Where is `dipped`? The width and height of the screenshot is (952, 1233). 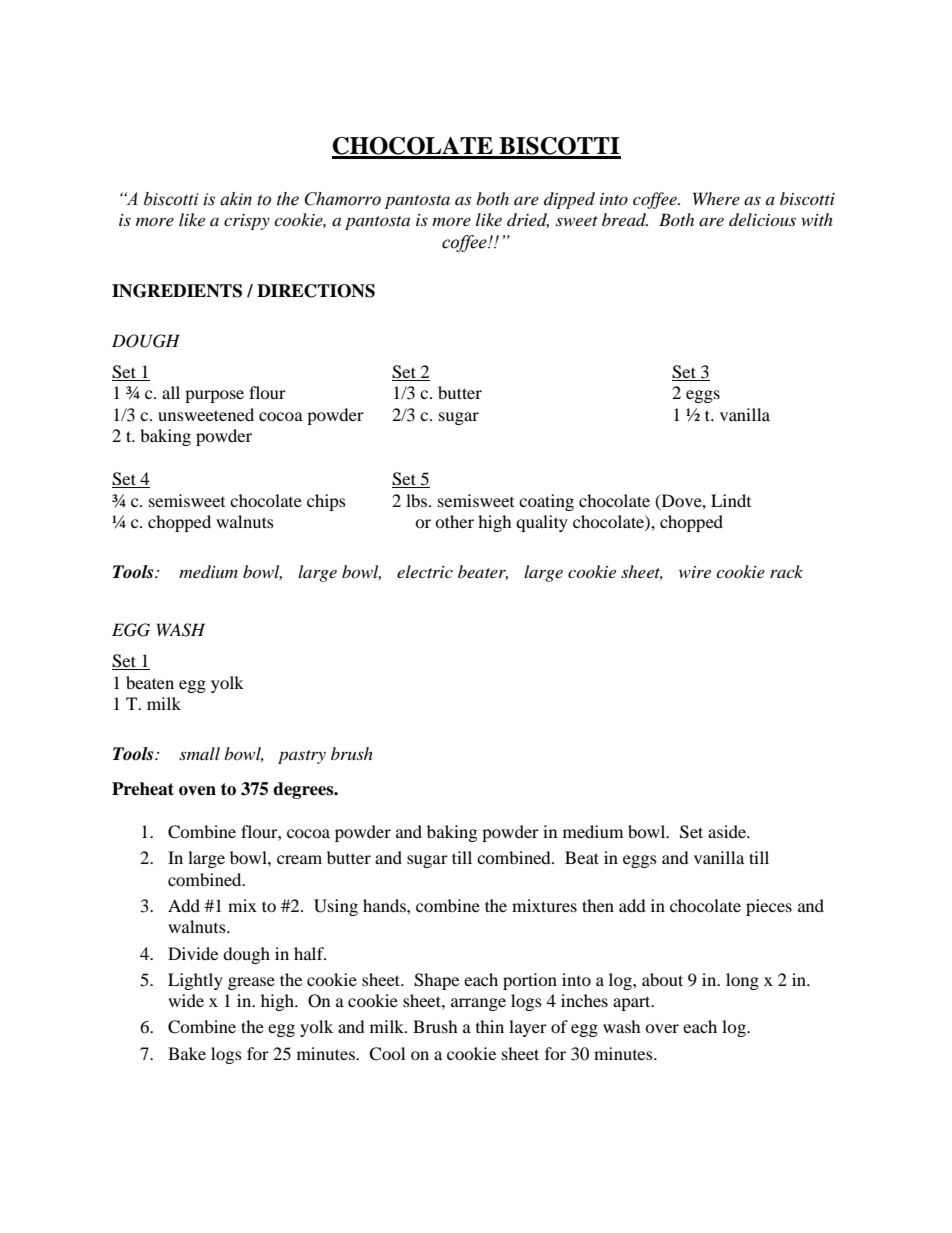 dipped is located at coordinates (569, 200).
